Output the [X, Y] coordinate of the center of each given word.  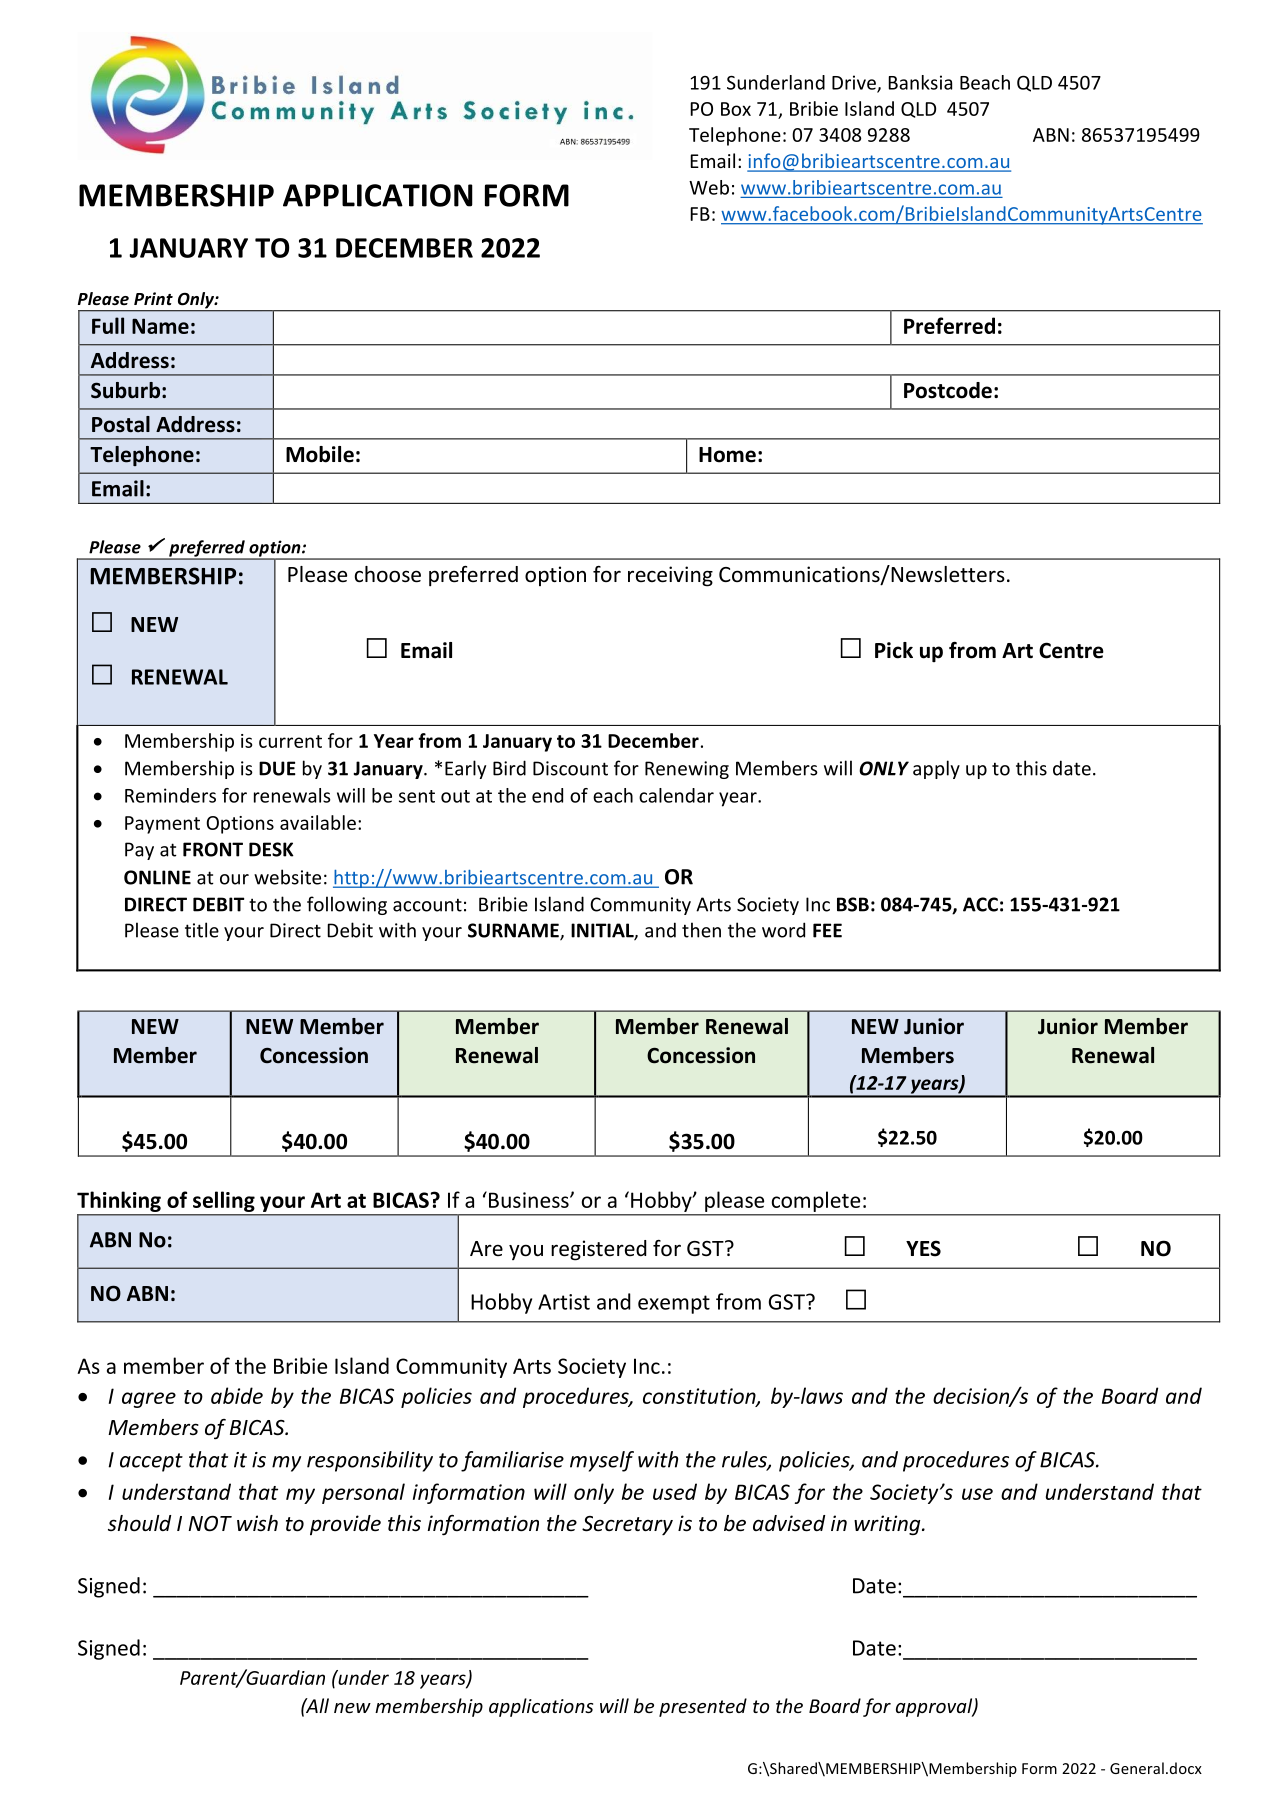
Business [530, 1200]
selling [224, 1203]
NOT [210, 1524]
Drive [855, 83]
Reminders [170, 795]
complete [816, 1203]
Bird [509, 768]
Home [727, 455]
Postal [121, 424]
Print [153, 298]
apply [936, 769]
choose [388, 574]
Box [736, 109]
